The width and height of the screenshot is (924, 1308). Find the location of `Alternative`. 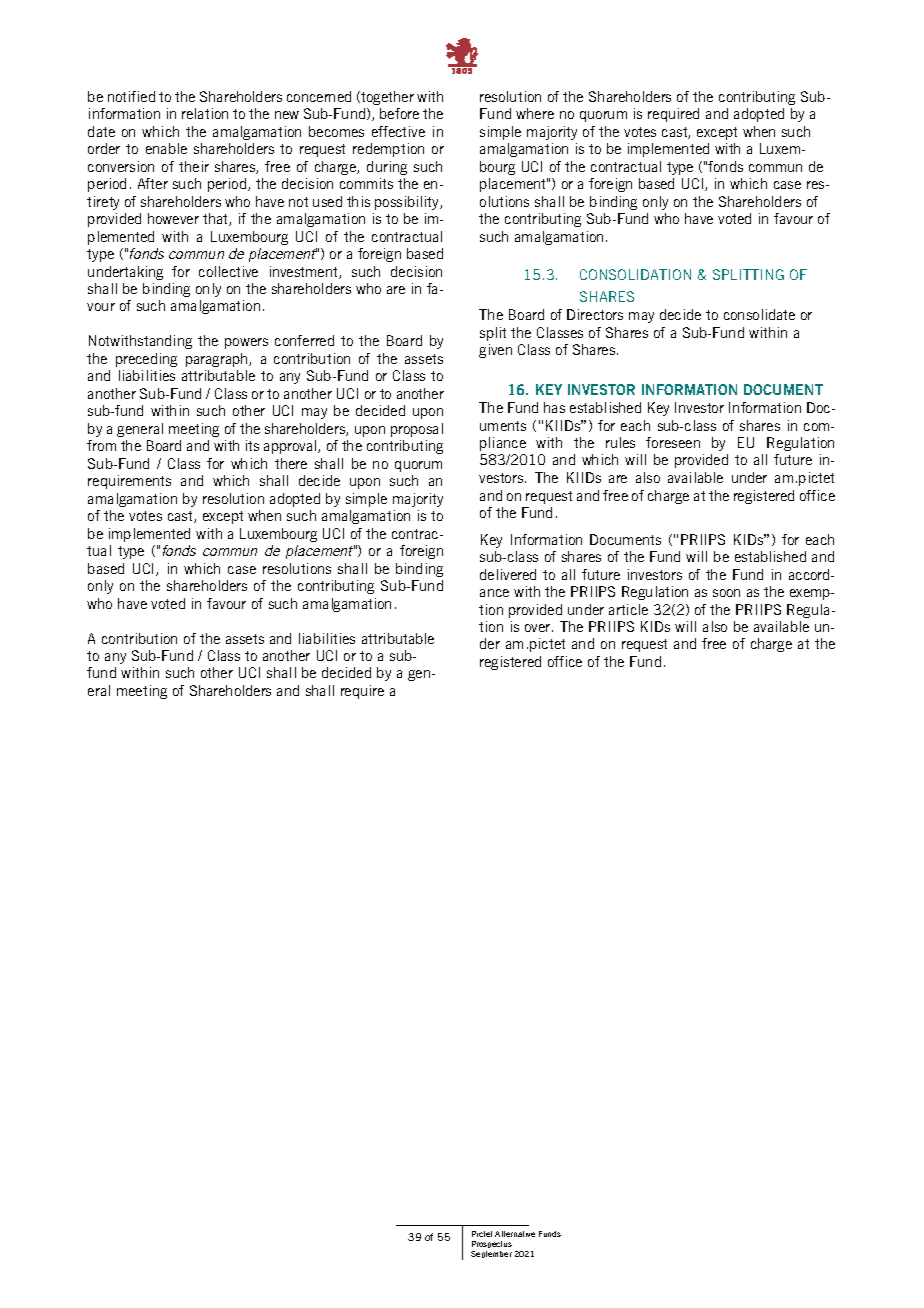

Alternative is located at coordinates (515, 1234).
